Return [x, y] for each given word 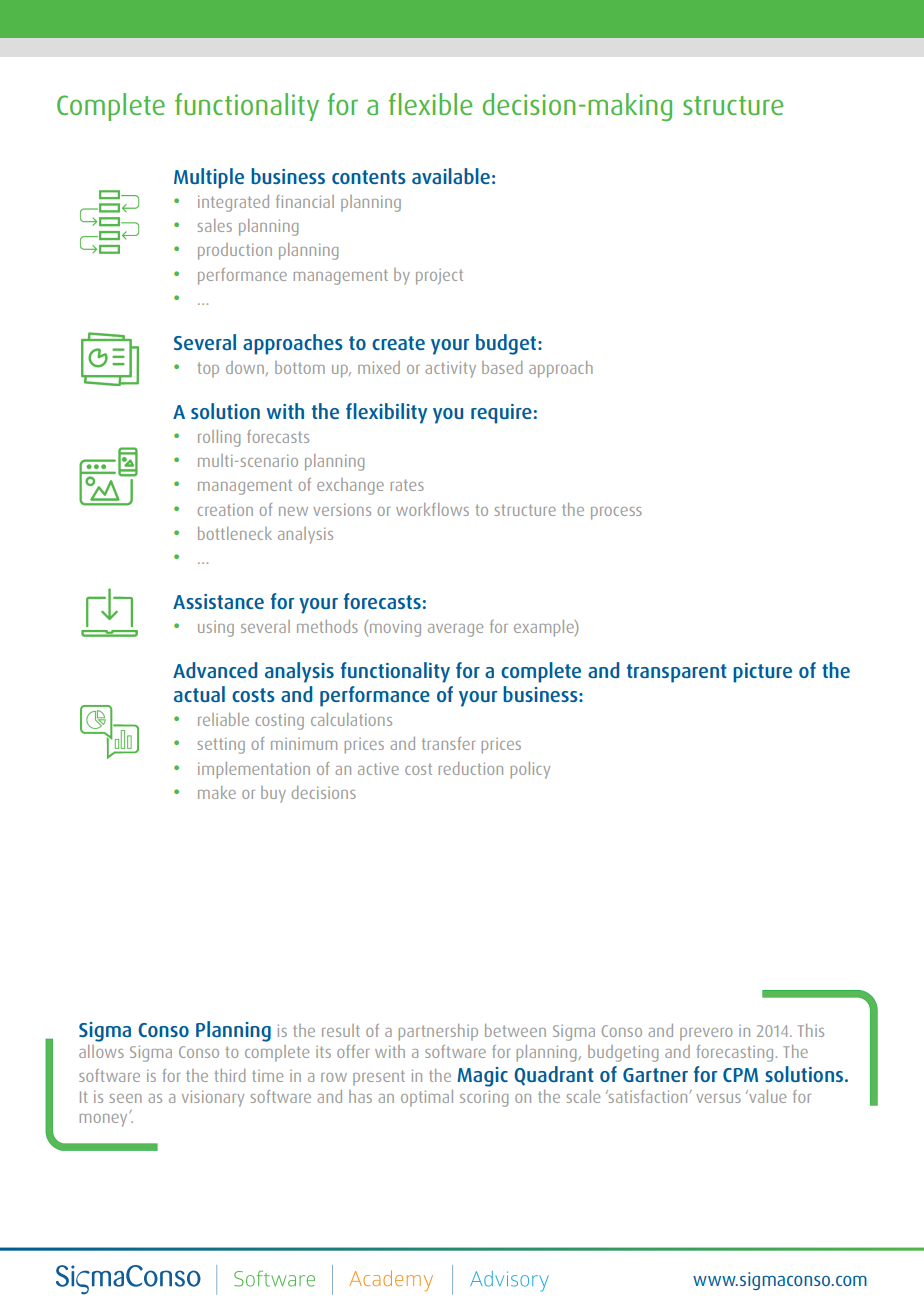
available [451, 176]
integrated [233, 203]
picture [762, 673]
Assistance [218, 601]
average [455, 630]
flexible [430, 104]
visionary [213, 1098]
